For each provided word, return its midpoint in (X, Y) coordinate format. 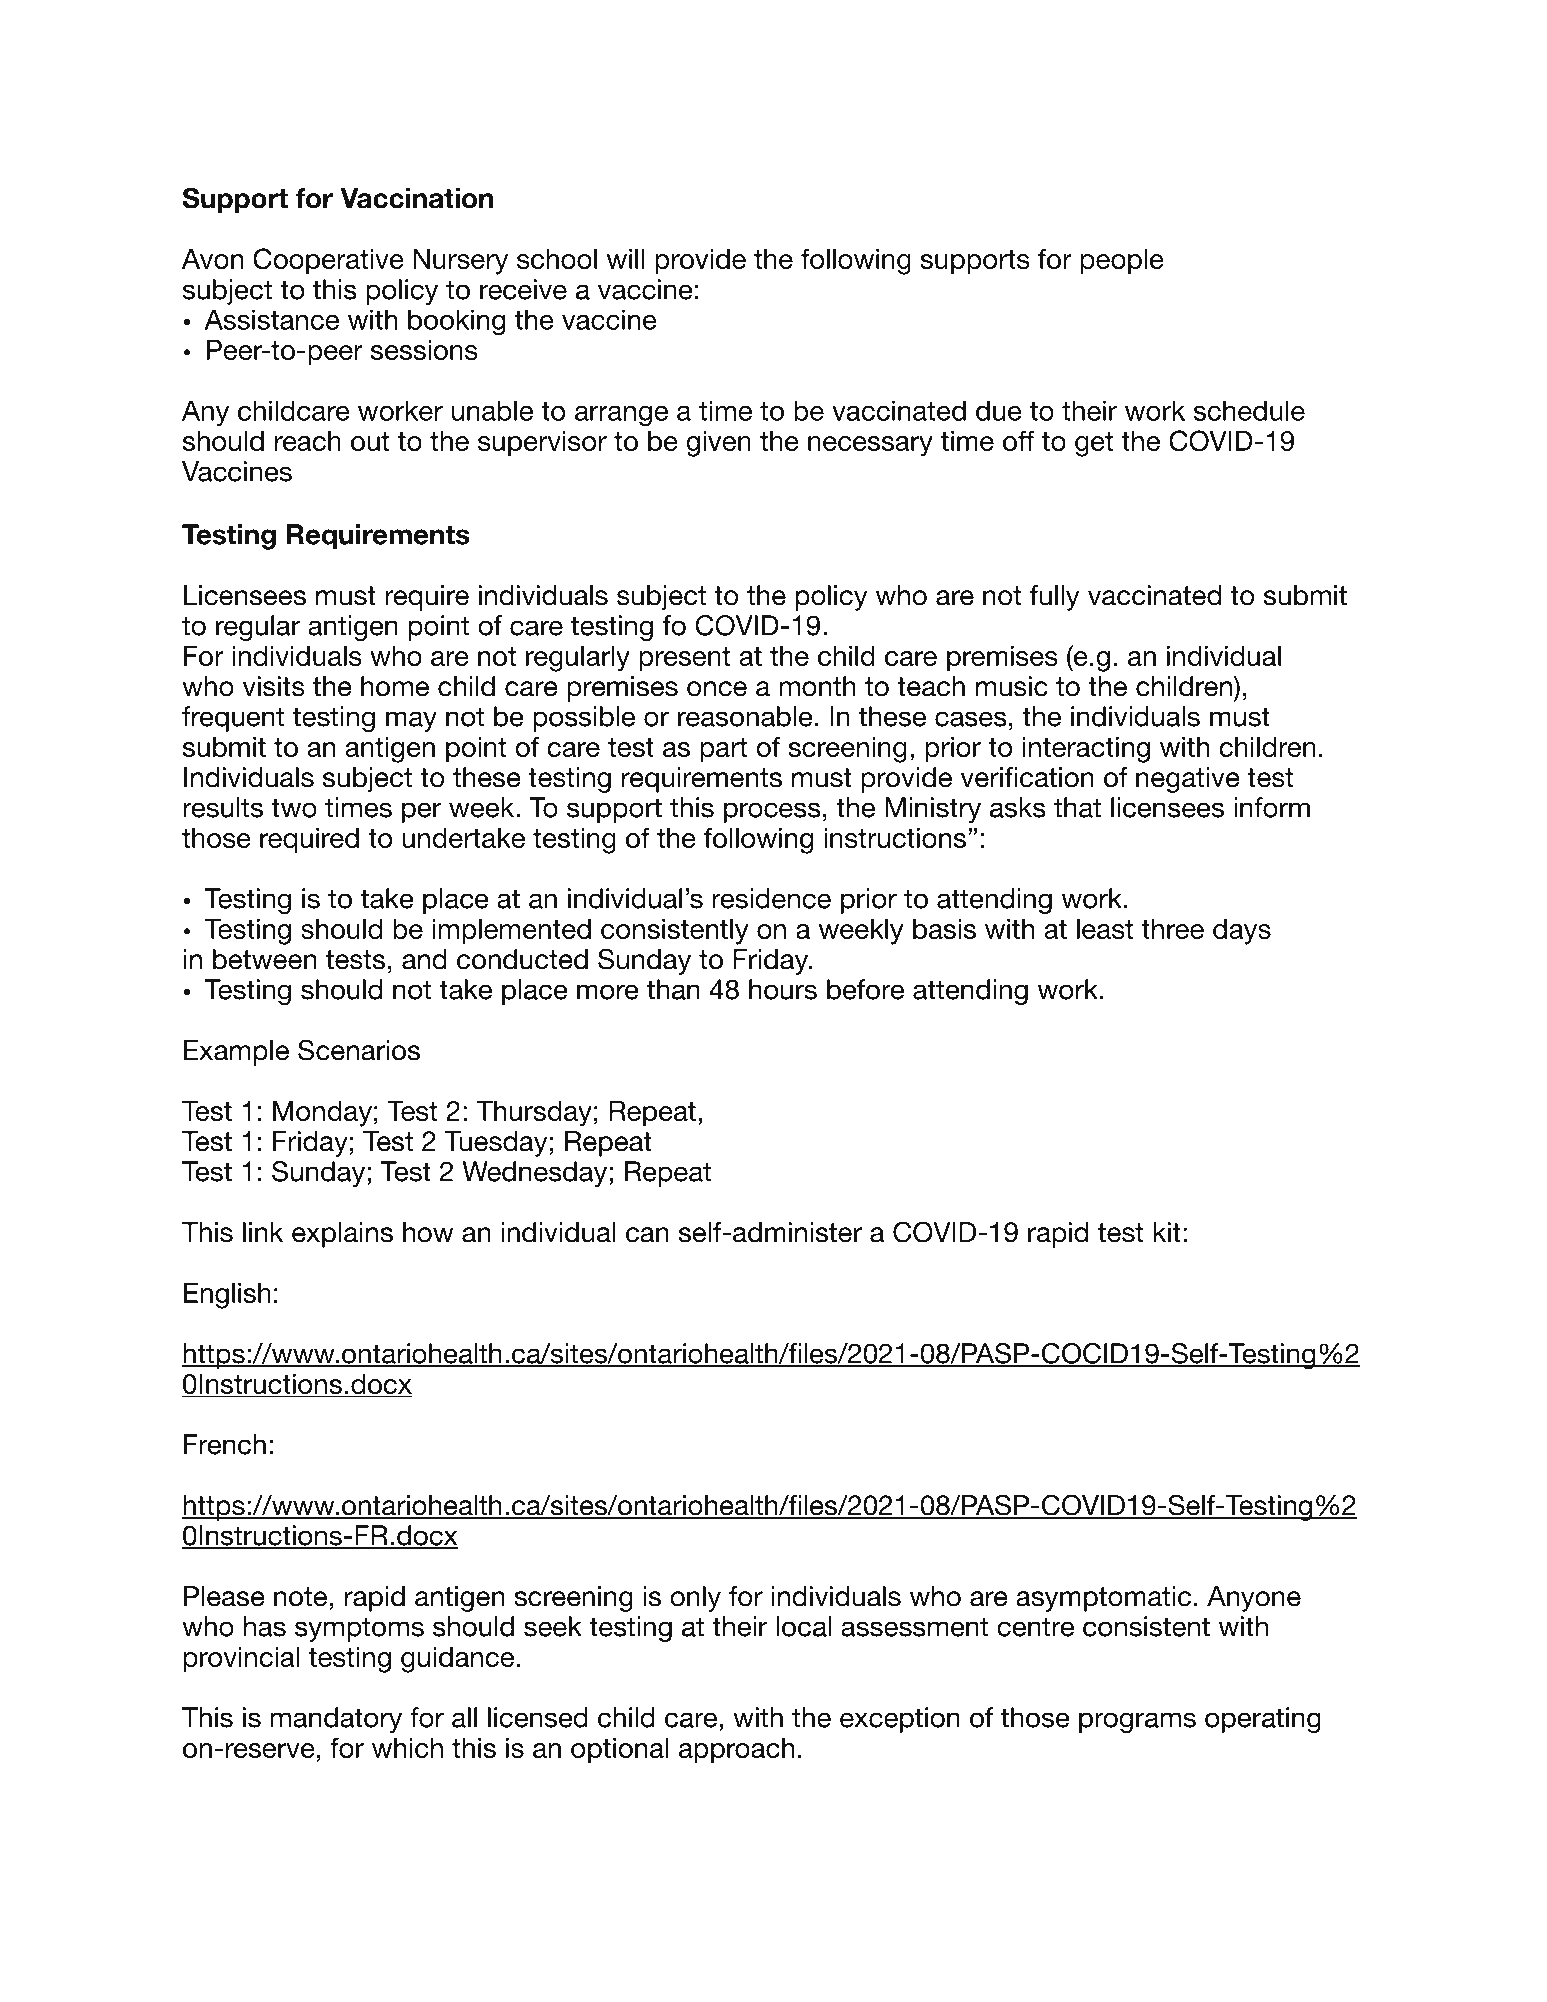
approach (736, 1751)
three (1172, 929)
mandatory (336, 1720)
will (625, 259)
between (264, 959)
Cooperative (328, 261)
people (1122, 262)
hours (783, 989)
